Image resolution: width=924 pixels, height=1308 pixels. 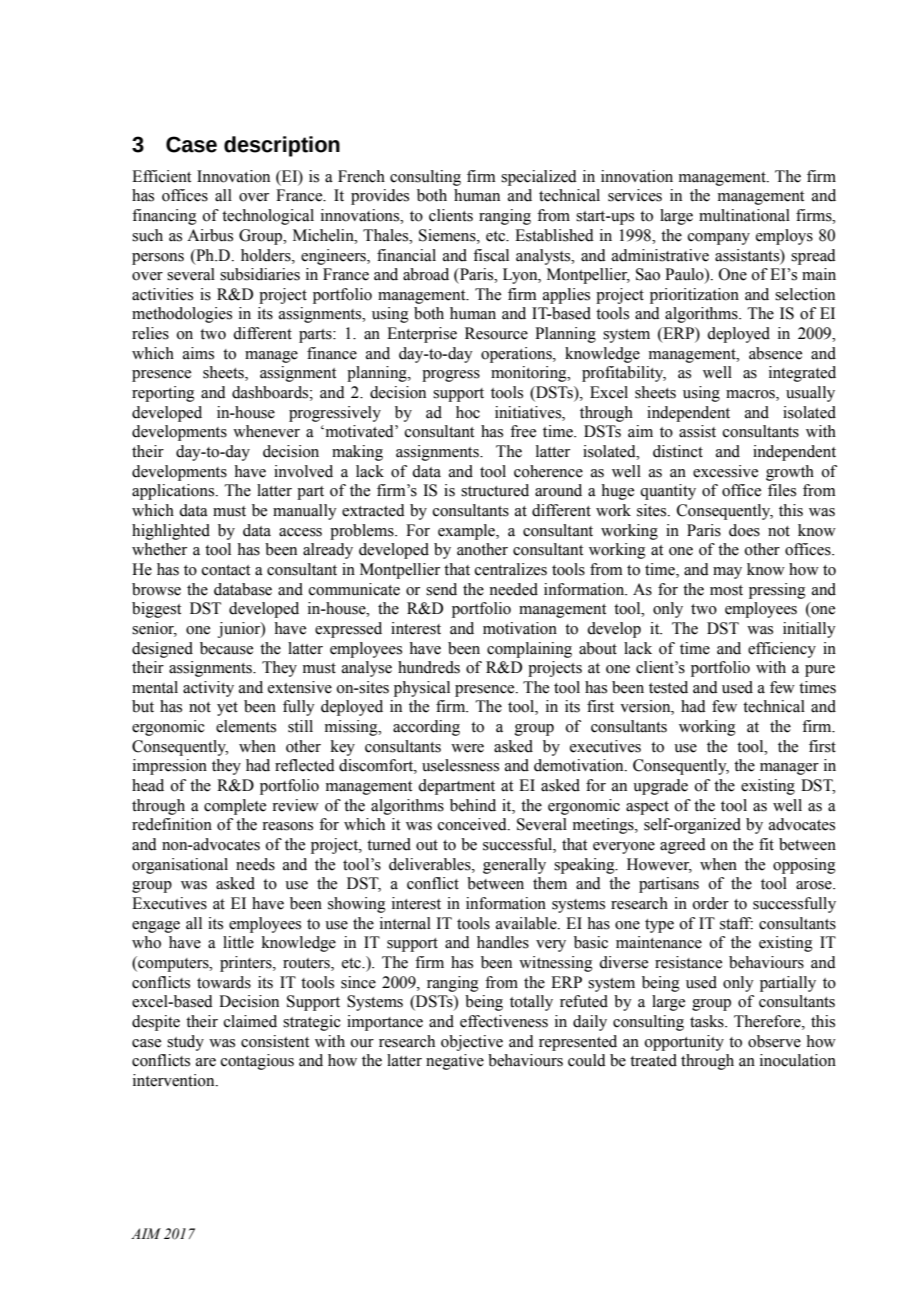 I want to click on Efficient, so click(x=161, y=176).
